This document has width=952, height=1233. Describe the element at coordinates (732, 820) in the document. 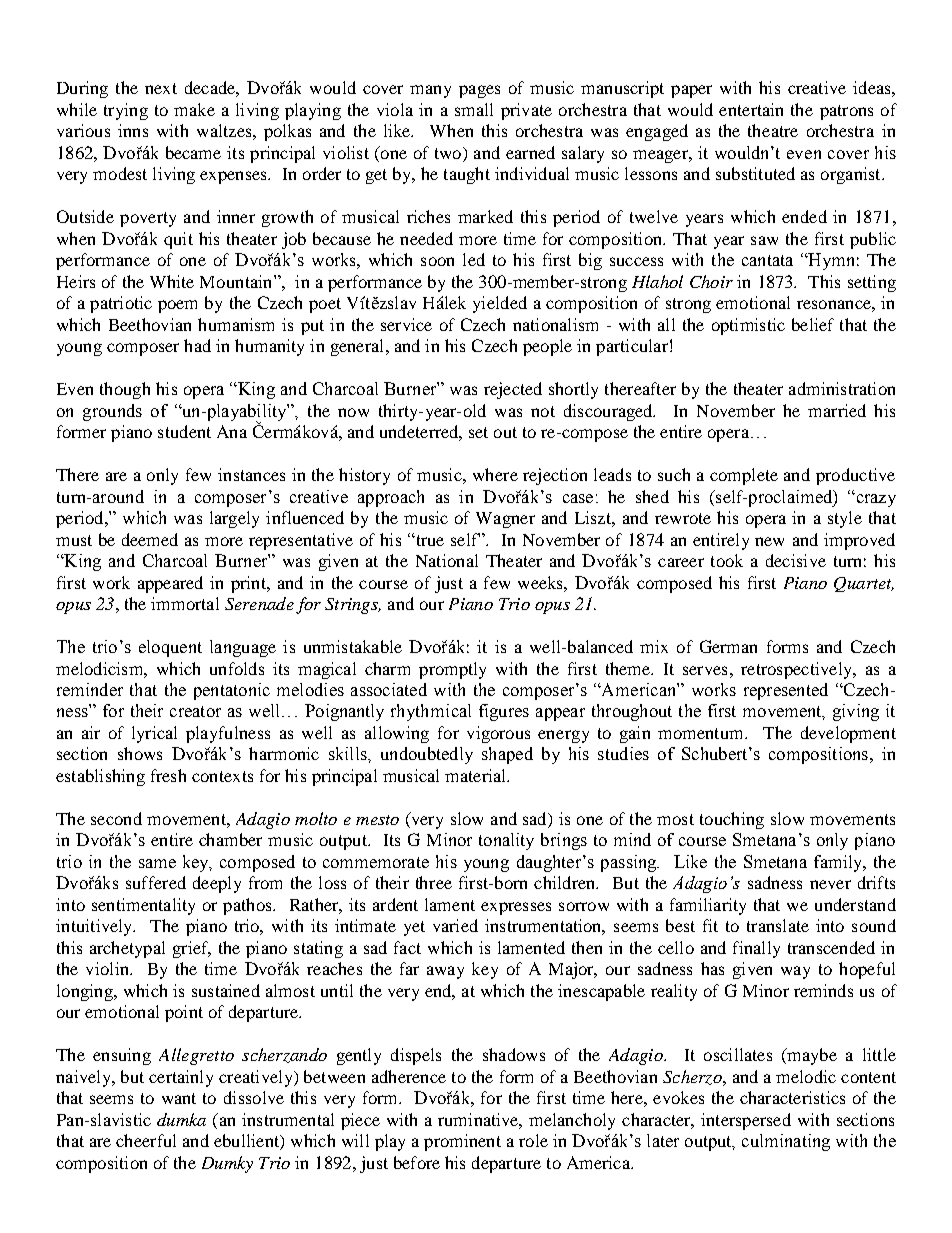

I see `touching` at that location.
